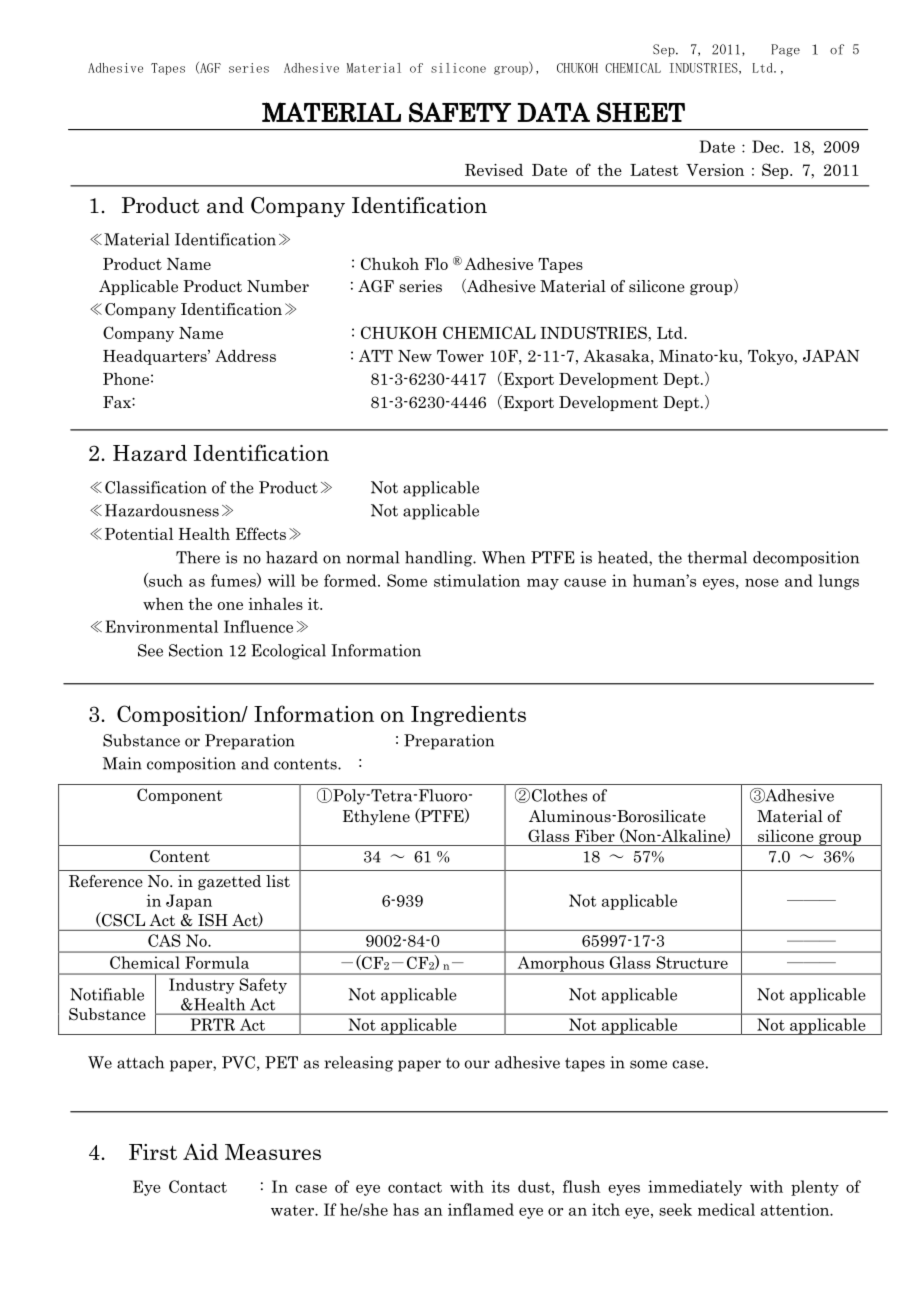 The height and width of the screenshot is (1308, 924). Describe the element at coordinates (554, 112) in the screenshot. I see `DATA` at that location.
